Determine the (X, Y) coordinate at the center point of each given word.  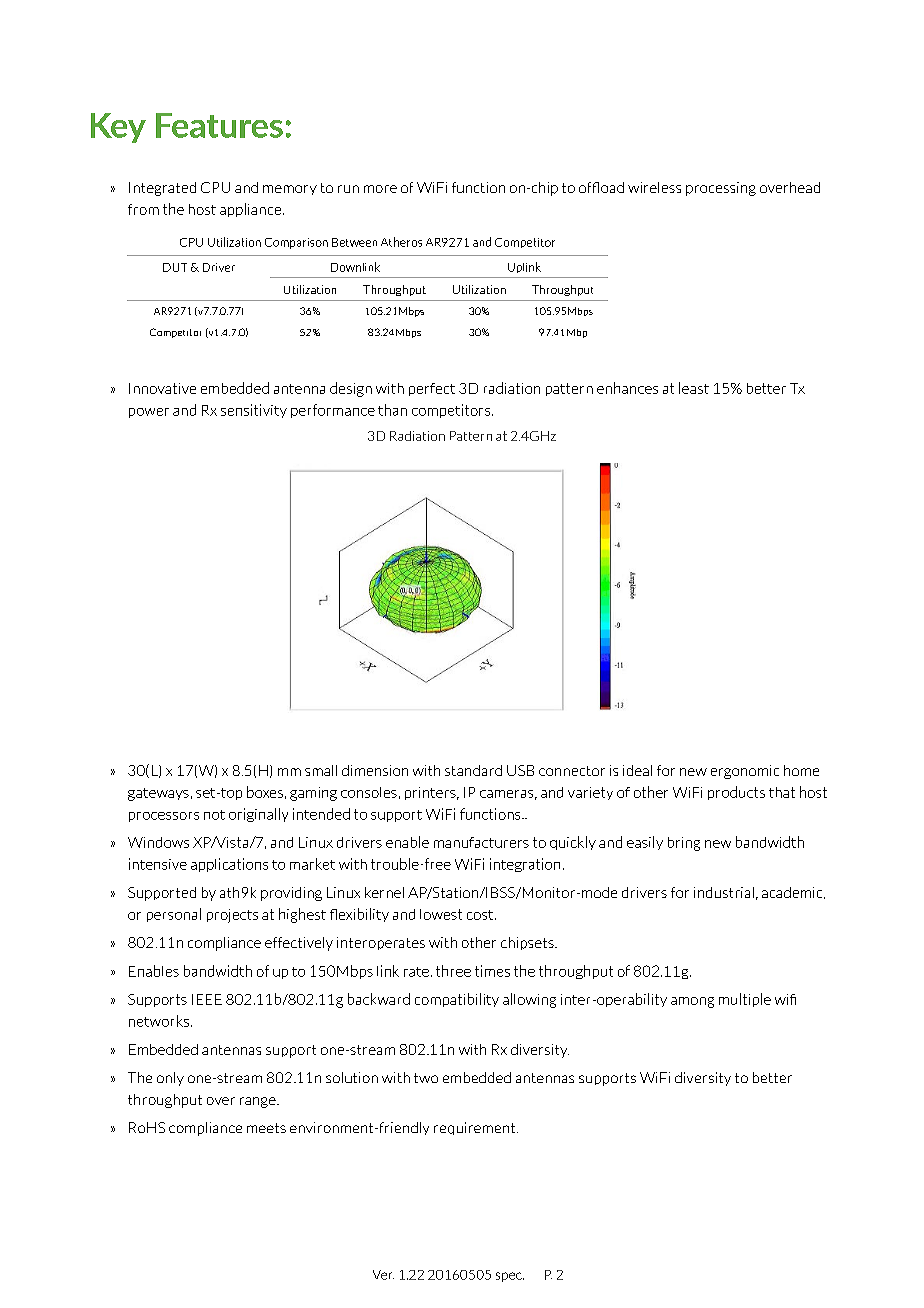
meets (266, 1128)
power (149, 413)
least (694, 388)
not (214, 815)
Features (219, 125)
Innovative (162, 388)
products (736, 793)
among (692, 1002)
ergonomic (745, 772)
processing (721, 189)
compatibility (457, 1000)
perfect (432, 389)
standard (473, 770)
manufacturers (481, 842)
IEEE (207, 999)
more (380, 189)
